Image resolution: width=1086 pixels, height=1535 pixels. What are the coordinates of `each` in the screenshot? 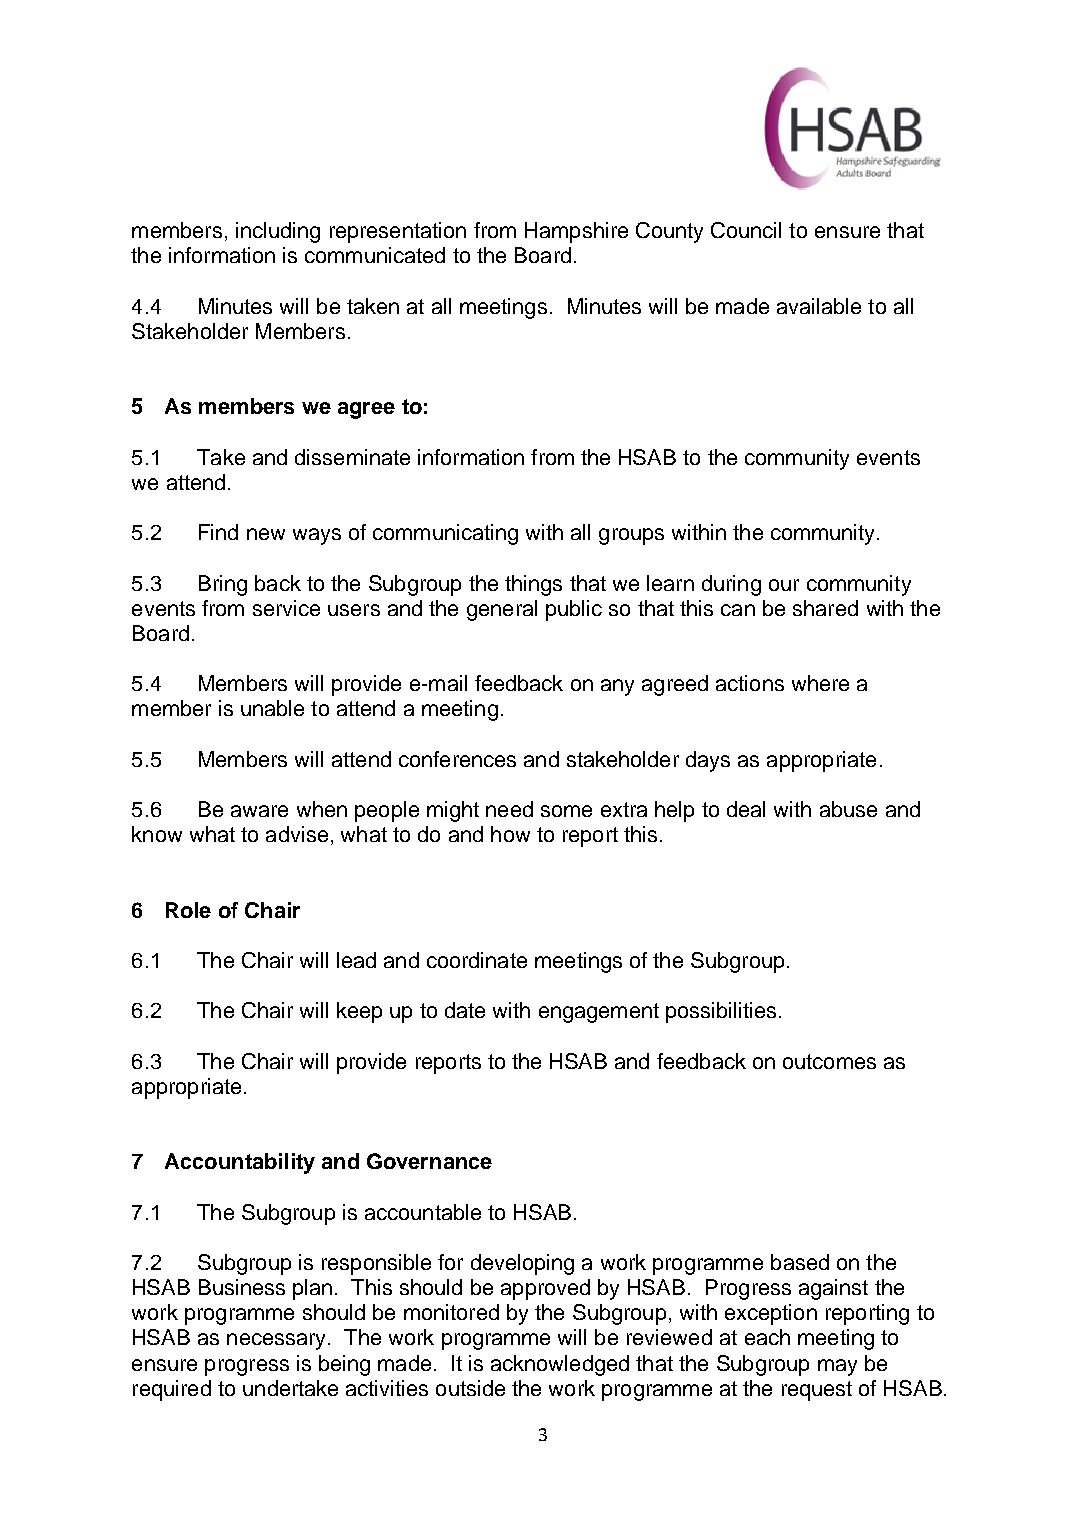 It's located at (767, 1337).
